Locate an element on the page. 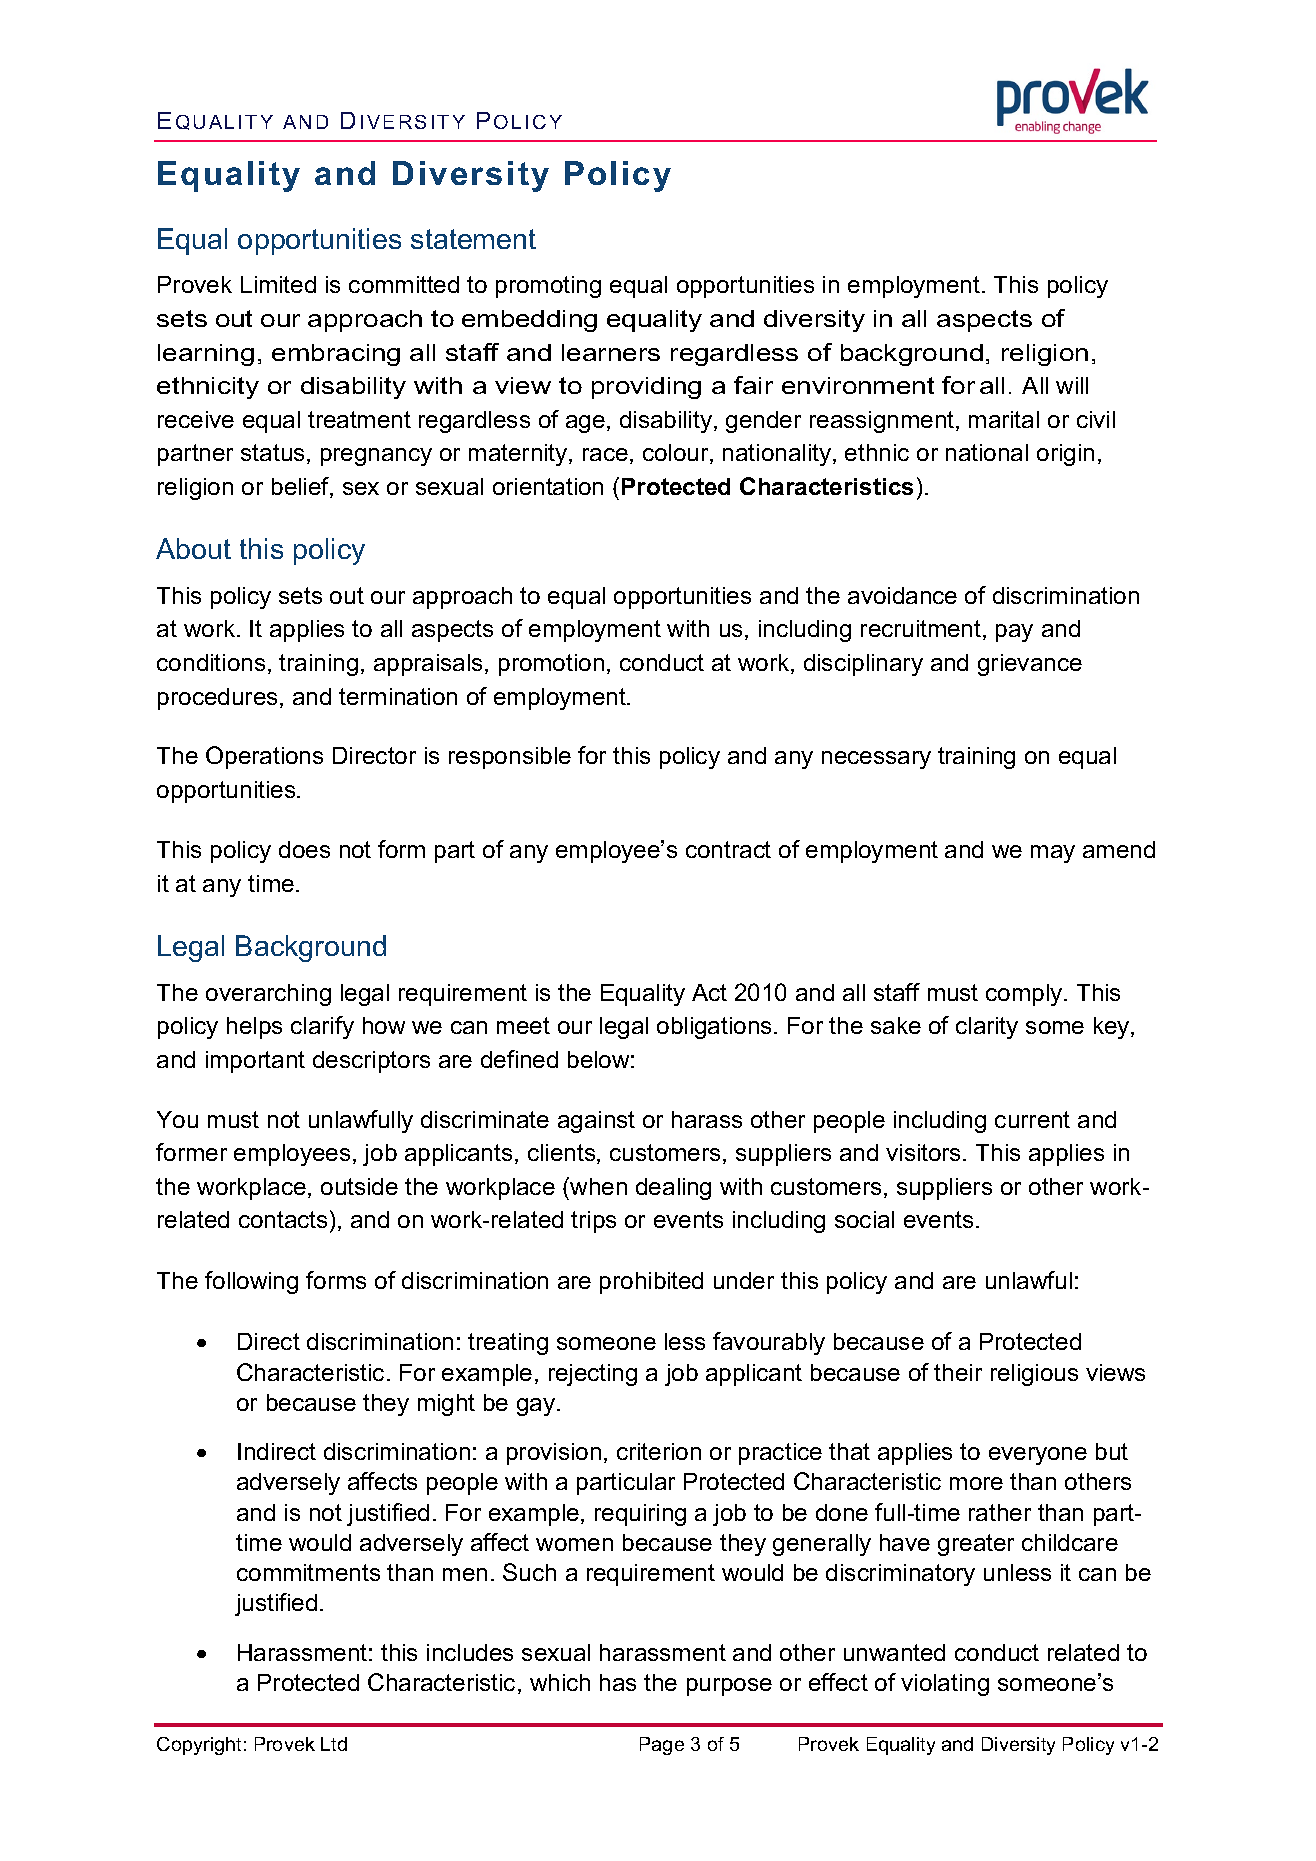 The width and height of the image is (1316, 1861). learners is located at coordinates (611, 352).
